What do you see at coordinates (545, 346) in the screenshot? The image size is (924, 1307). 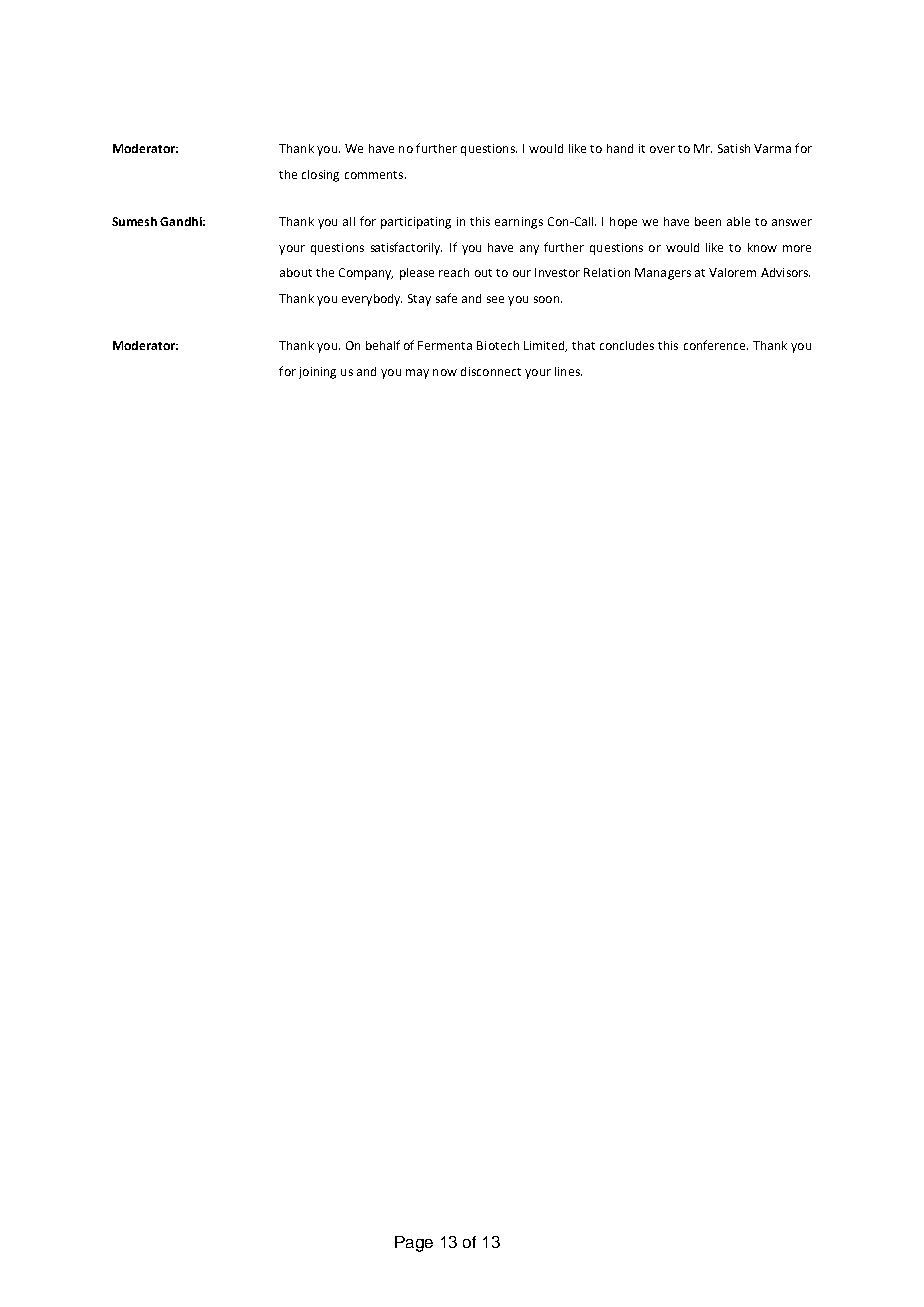 I see `Limited` at bounding box center [545, 346].
